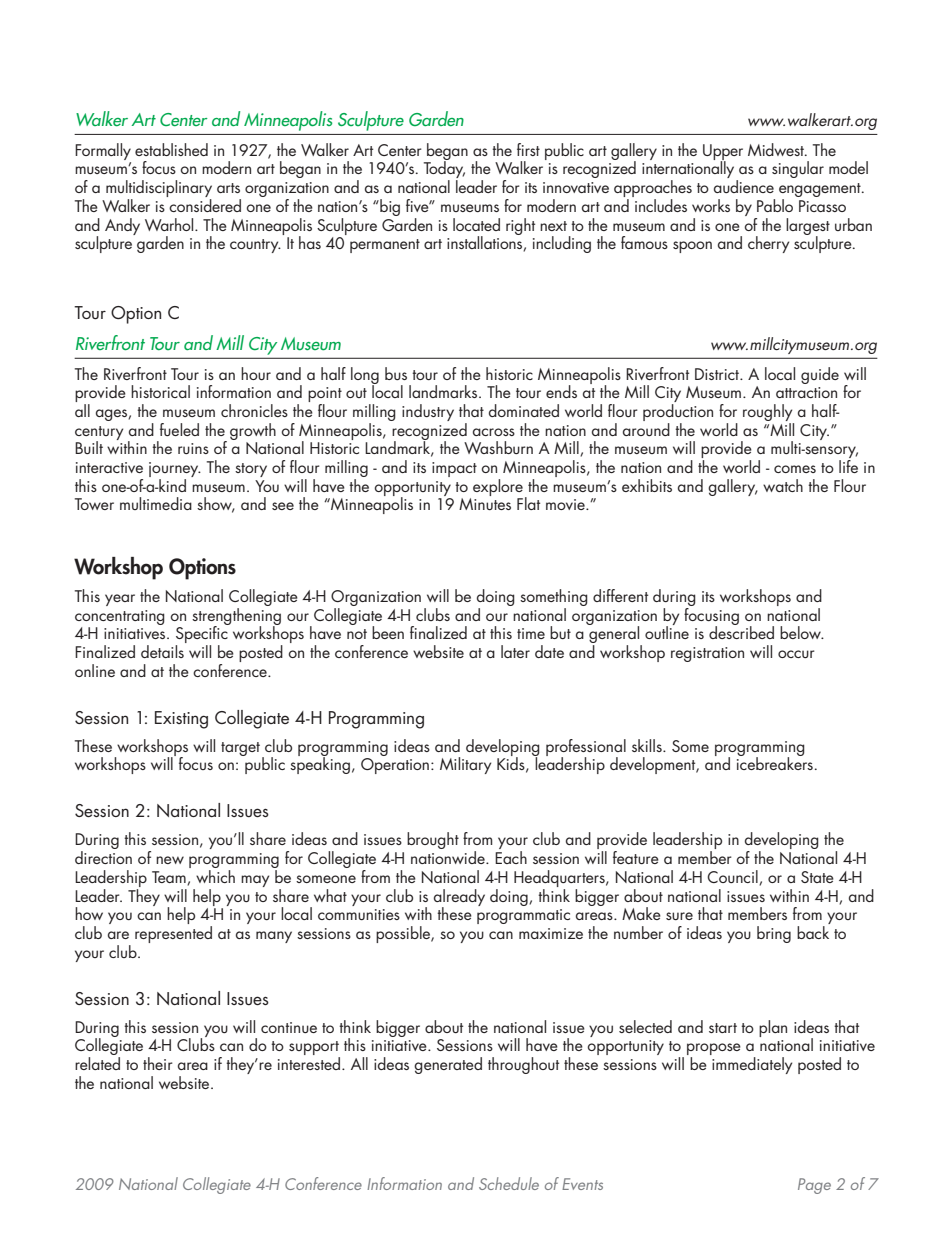  What do you see at coordinates (523, 916) in the screenshot?
I see `programmatic` at bounding box center [523, 916].
